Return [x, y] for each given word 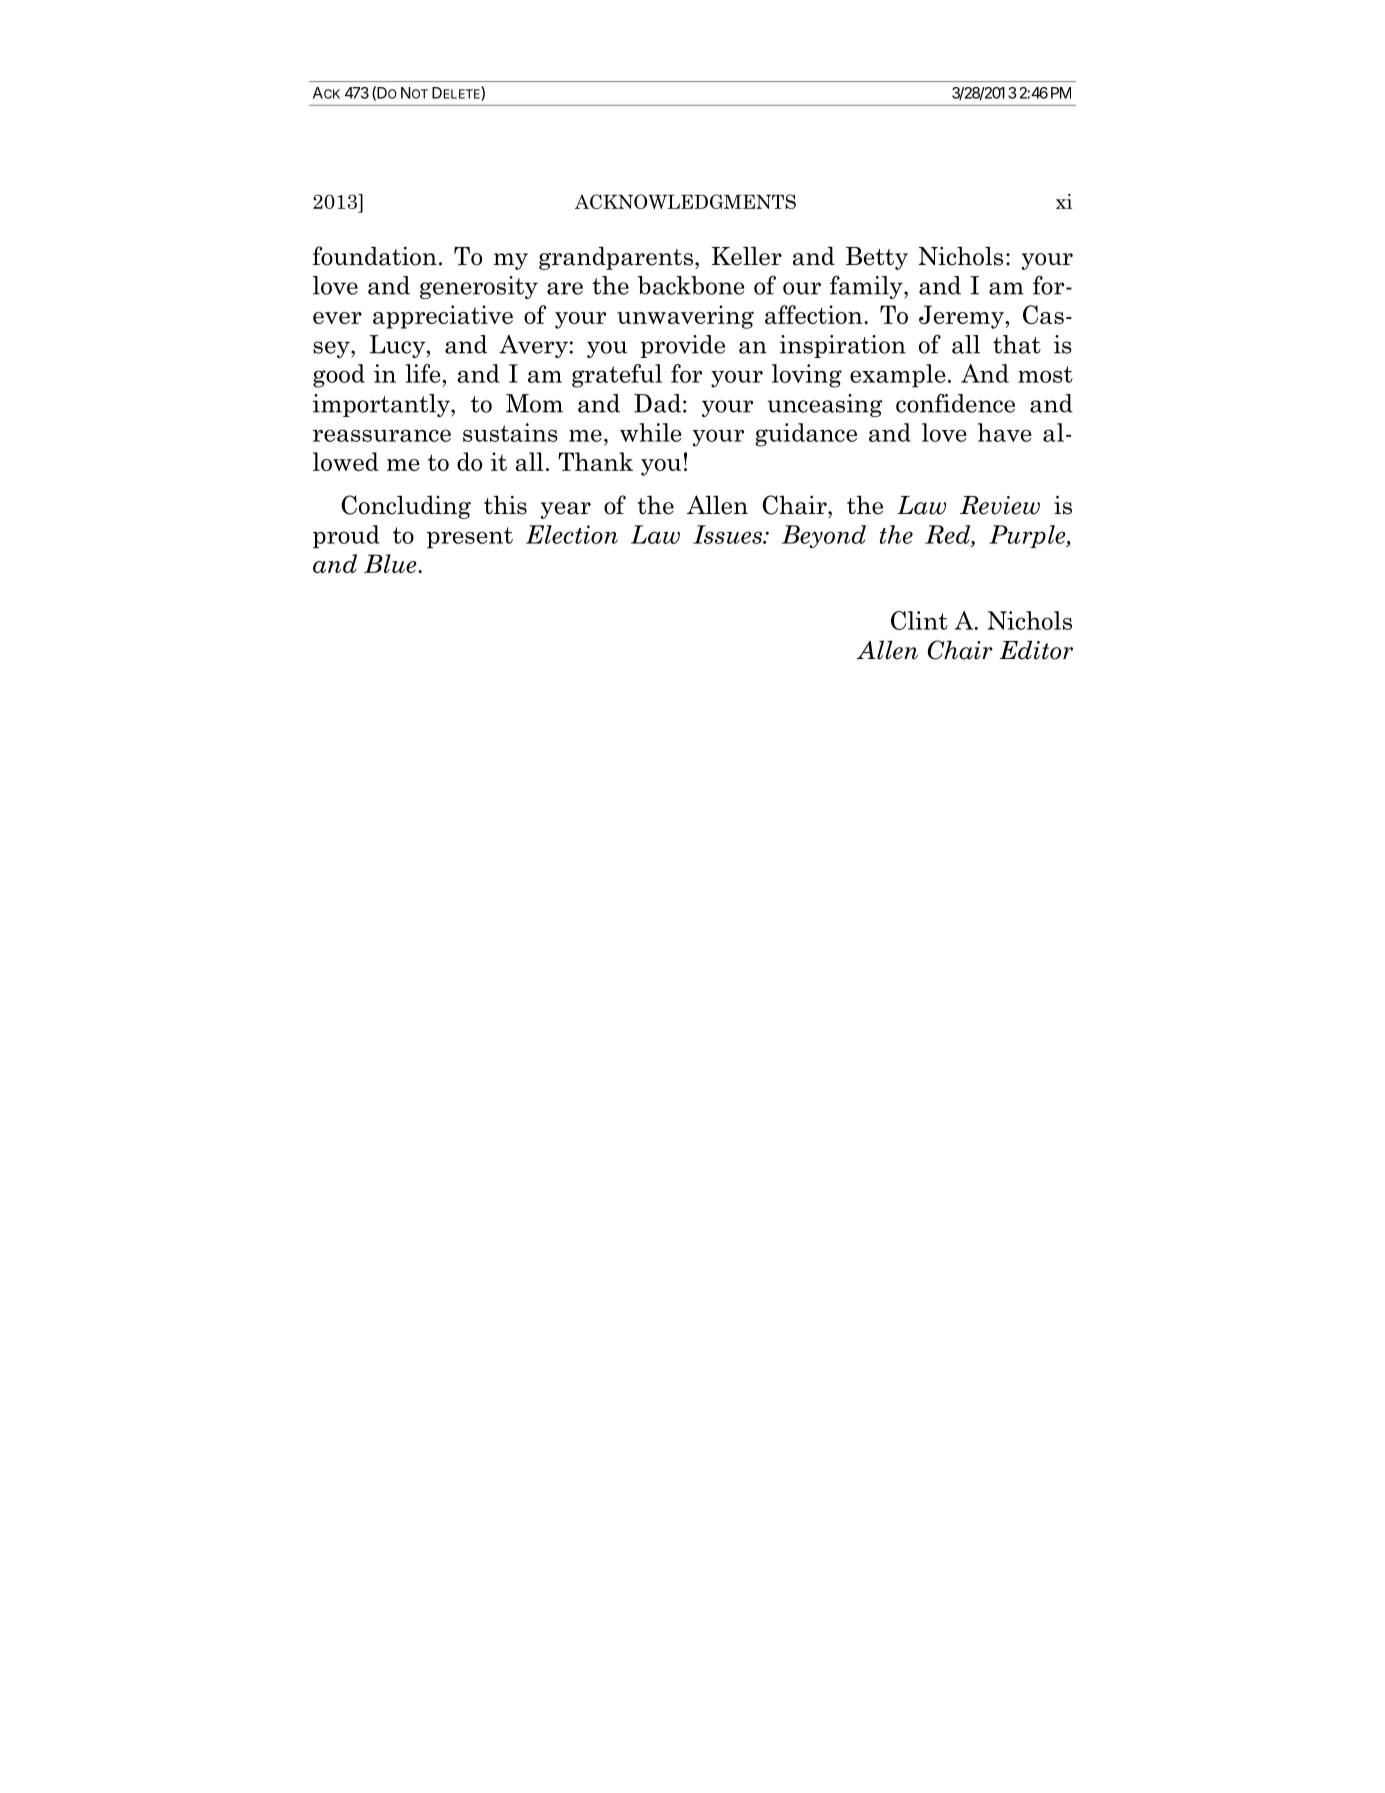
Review [1000, 505]
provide [682, 346]
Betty [877, 258]
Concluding [406, 507]
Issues [728, 534]
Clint [919, 620]
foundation [375, 256]
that [1017, 344]
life [424, 373]
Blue [391, 563]
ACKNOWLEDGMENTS [685, 201]
